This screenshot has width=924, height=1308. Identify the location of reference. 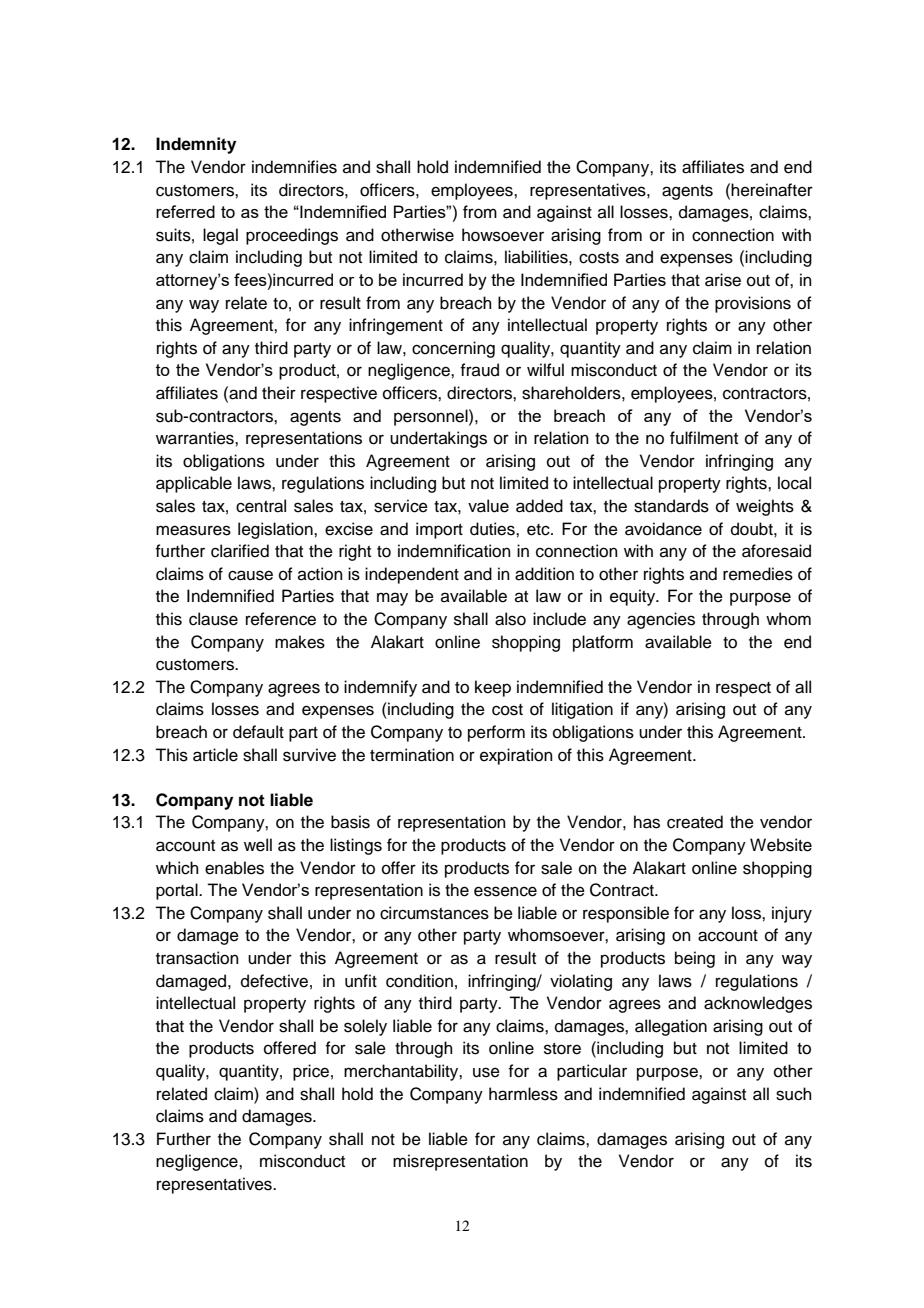
(281, 619).
